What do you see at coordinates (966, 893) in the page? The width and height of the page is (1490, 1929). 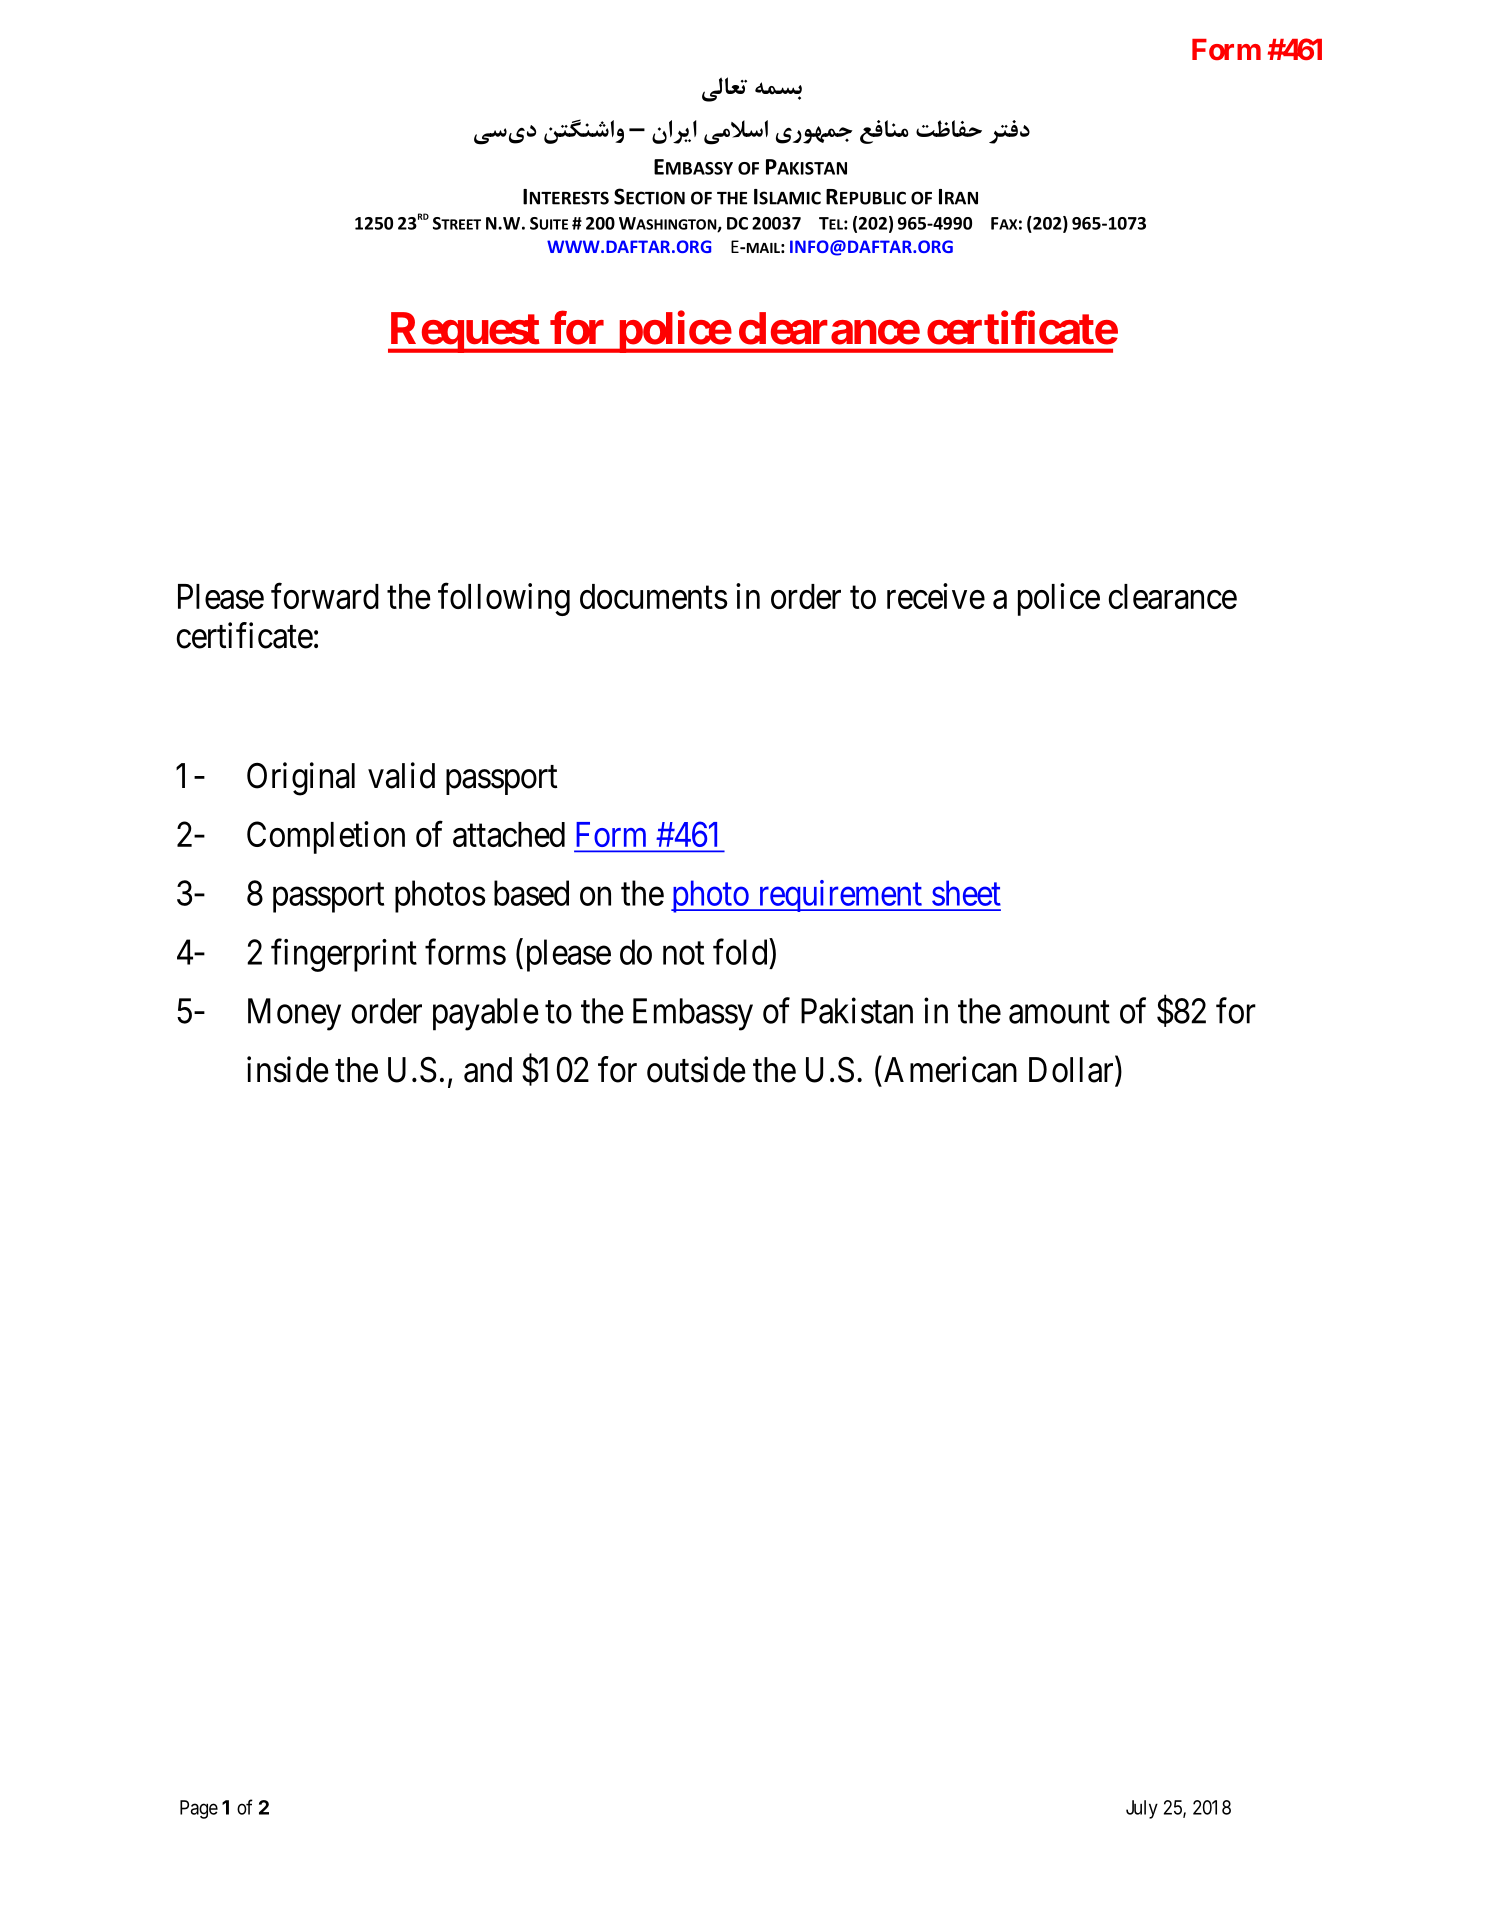 I see `sheet` at bounding box center [966, 893].
